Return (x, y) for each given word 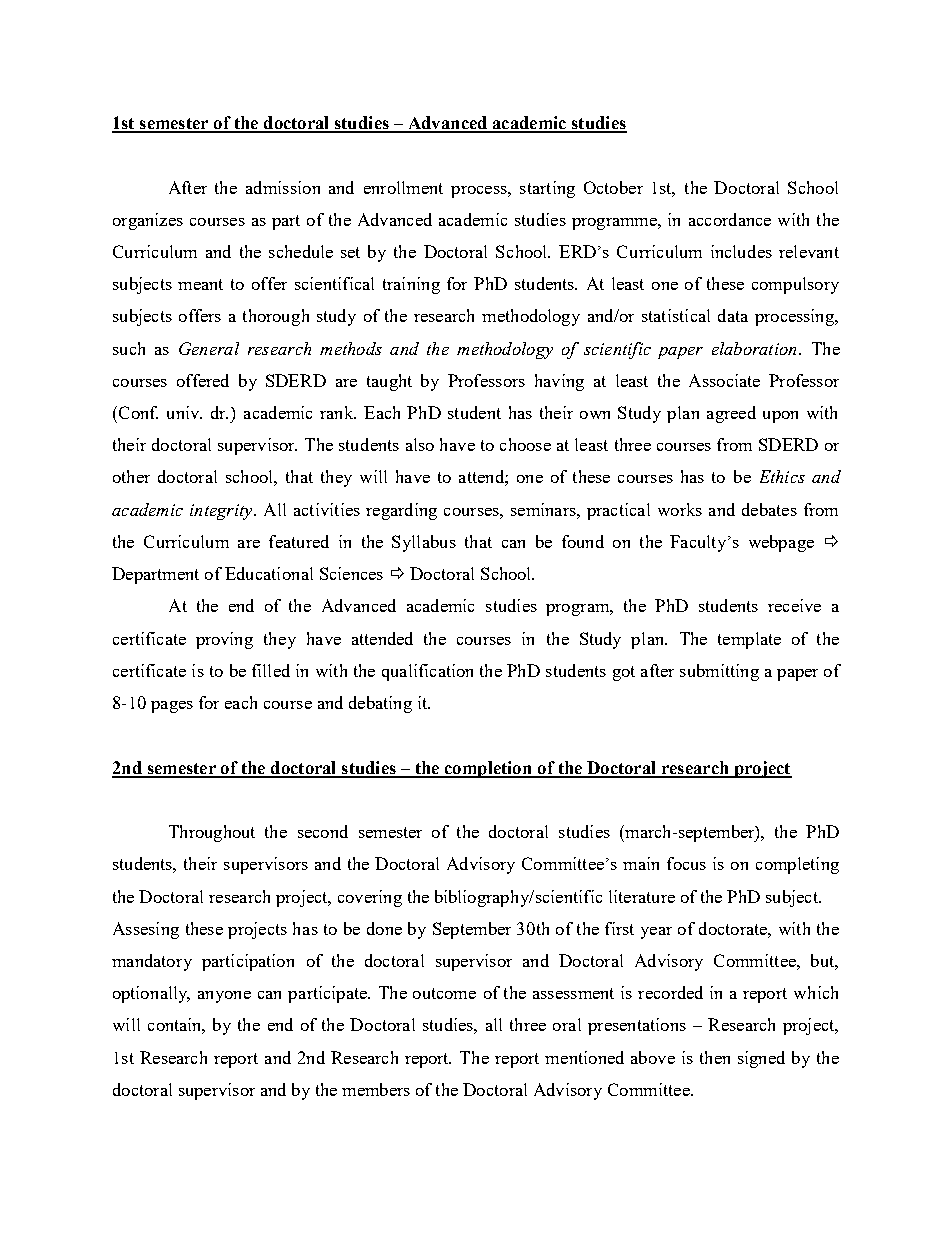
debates (769, 509)
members (376, 1089)
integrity (222, 512)
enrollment (403, 187)
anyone (224, 997)
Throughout (212, 833)
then (715, 1057)
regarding (401, 511)
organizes (148, 221)
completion (488, 769)
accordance (730, 219)
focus (686, 863)
